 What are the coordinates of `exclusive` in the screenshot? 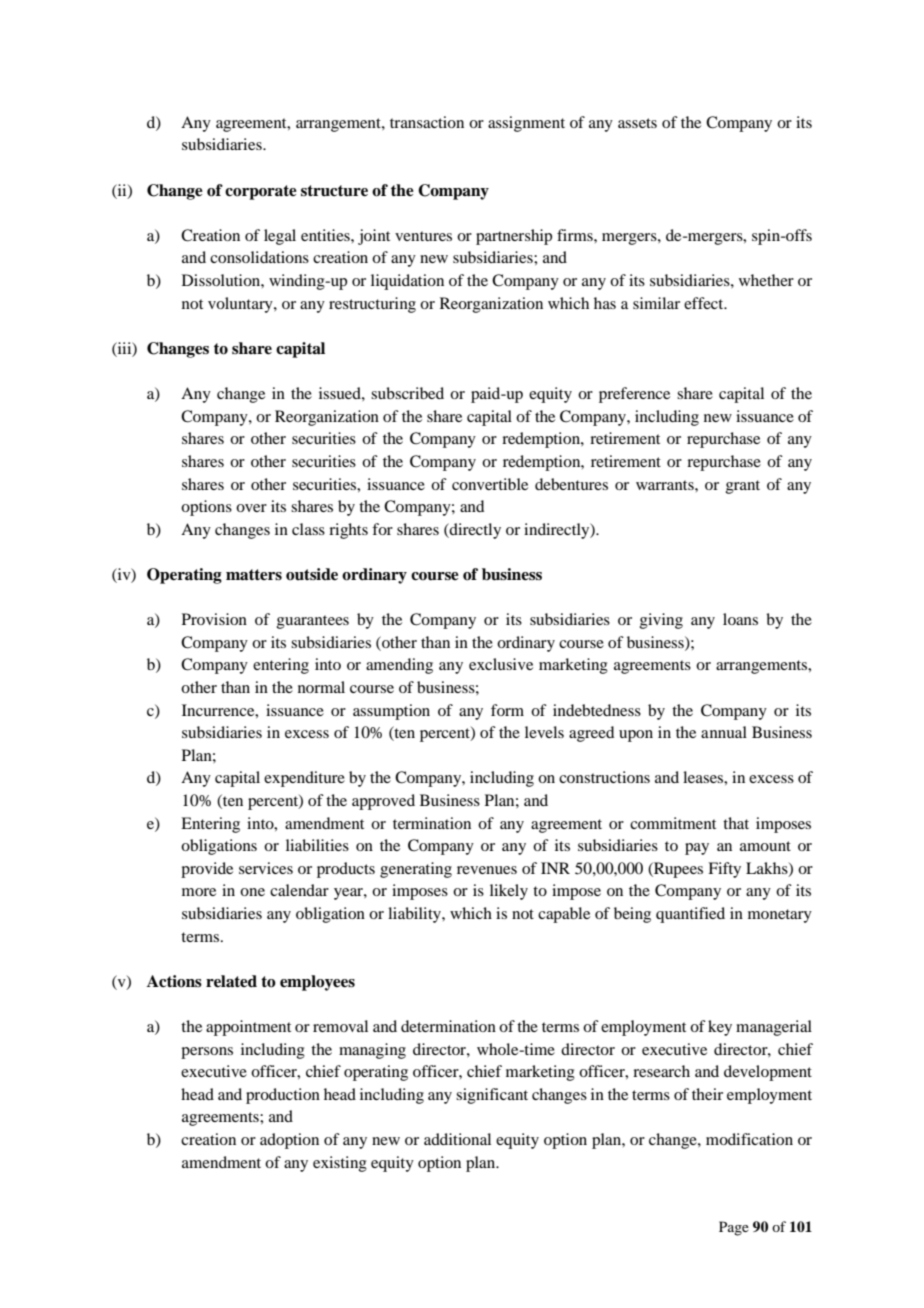 It's located at (501, 664).
